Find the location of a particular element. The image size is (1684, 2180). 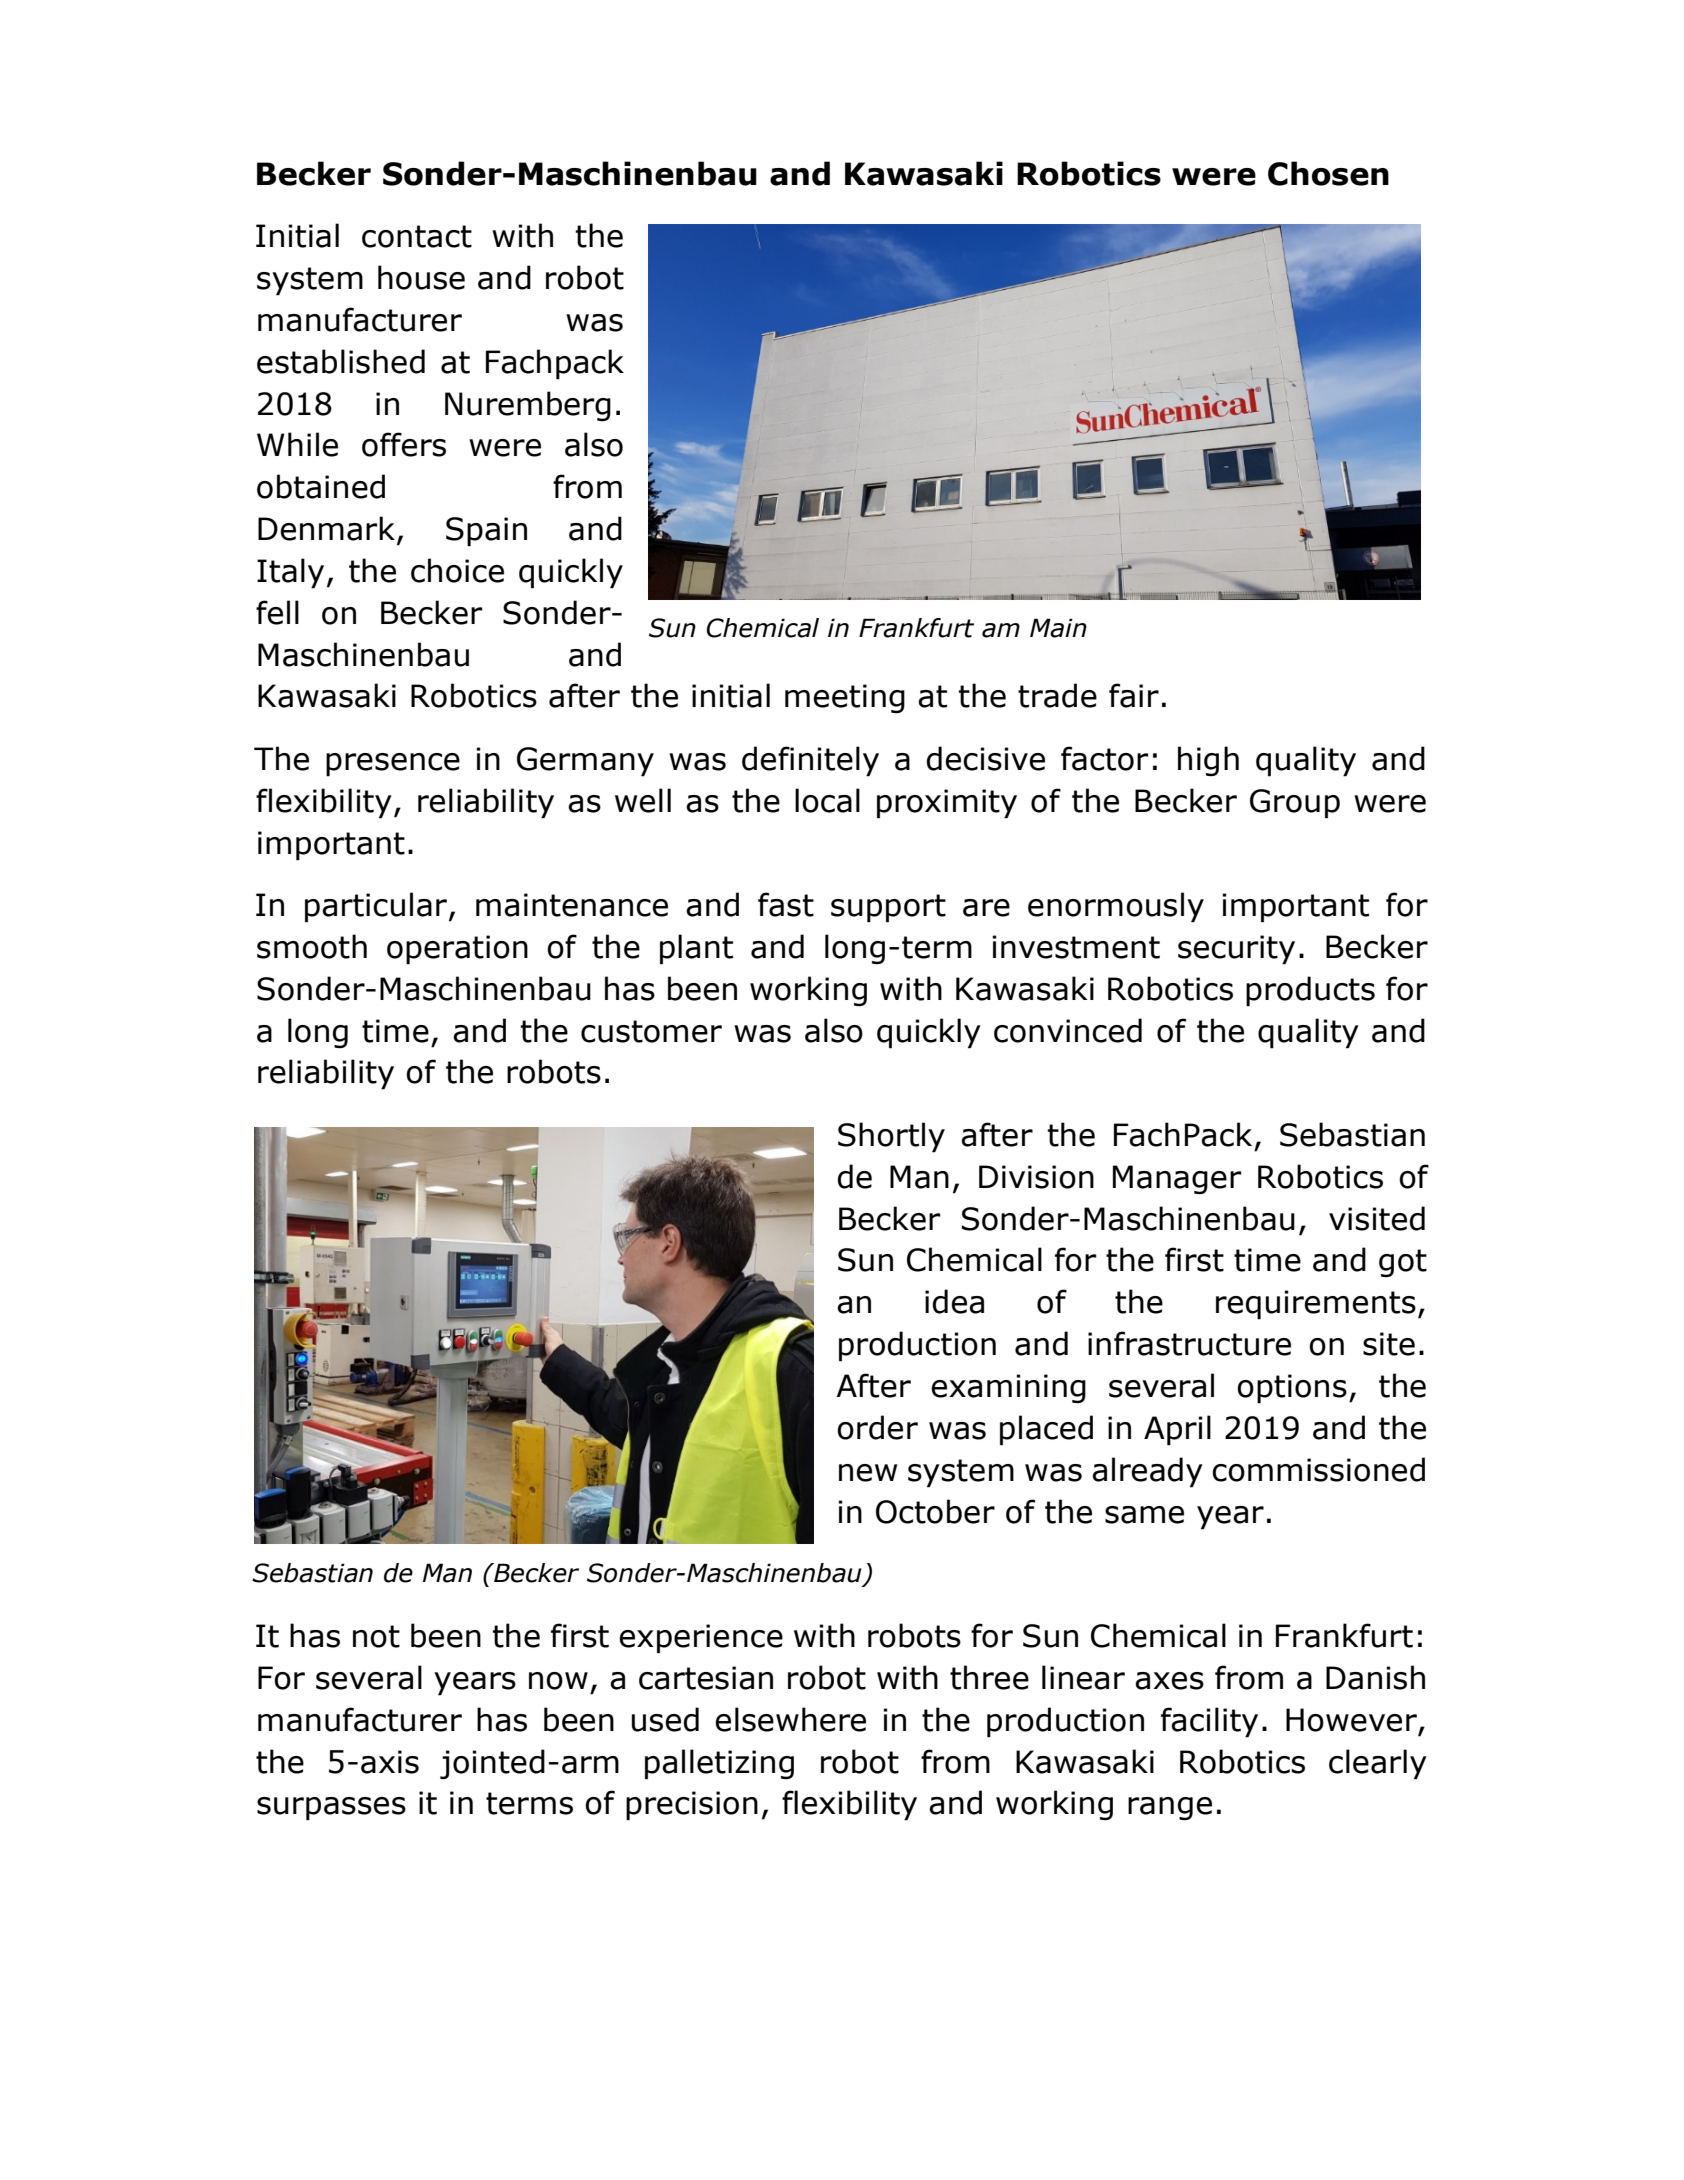

options is located at coordinates (1292, 1389).
